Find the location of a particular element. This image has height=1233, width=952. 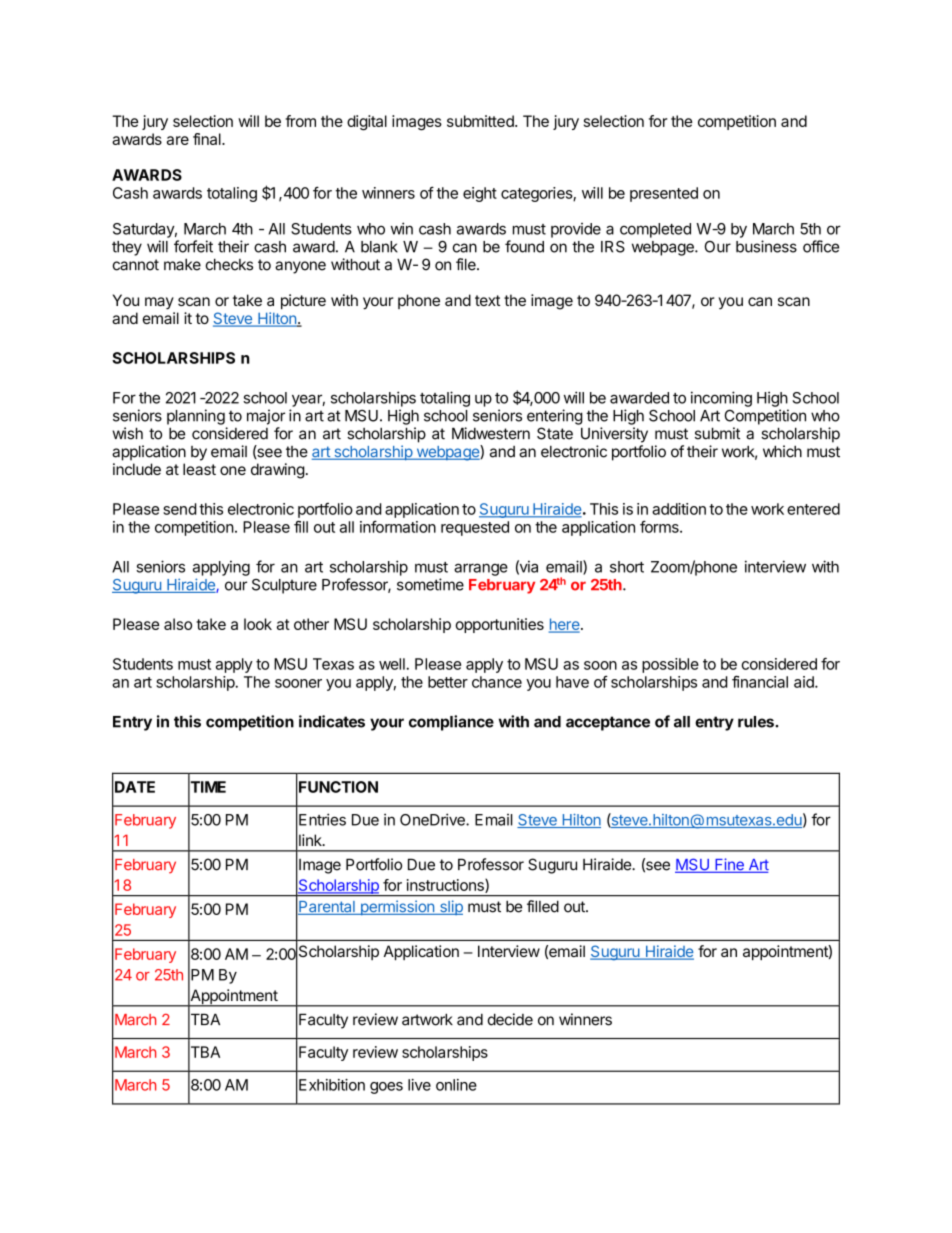

goes is located at coordinates (386, 1088).
